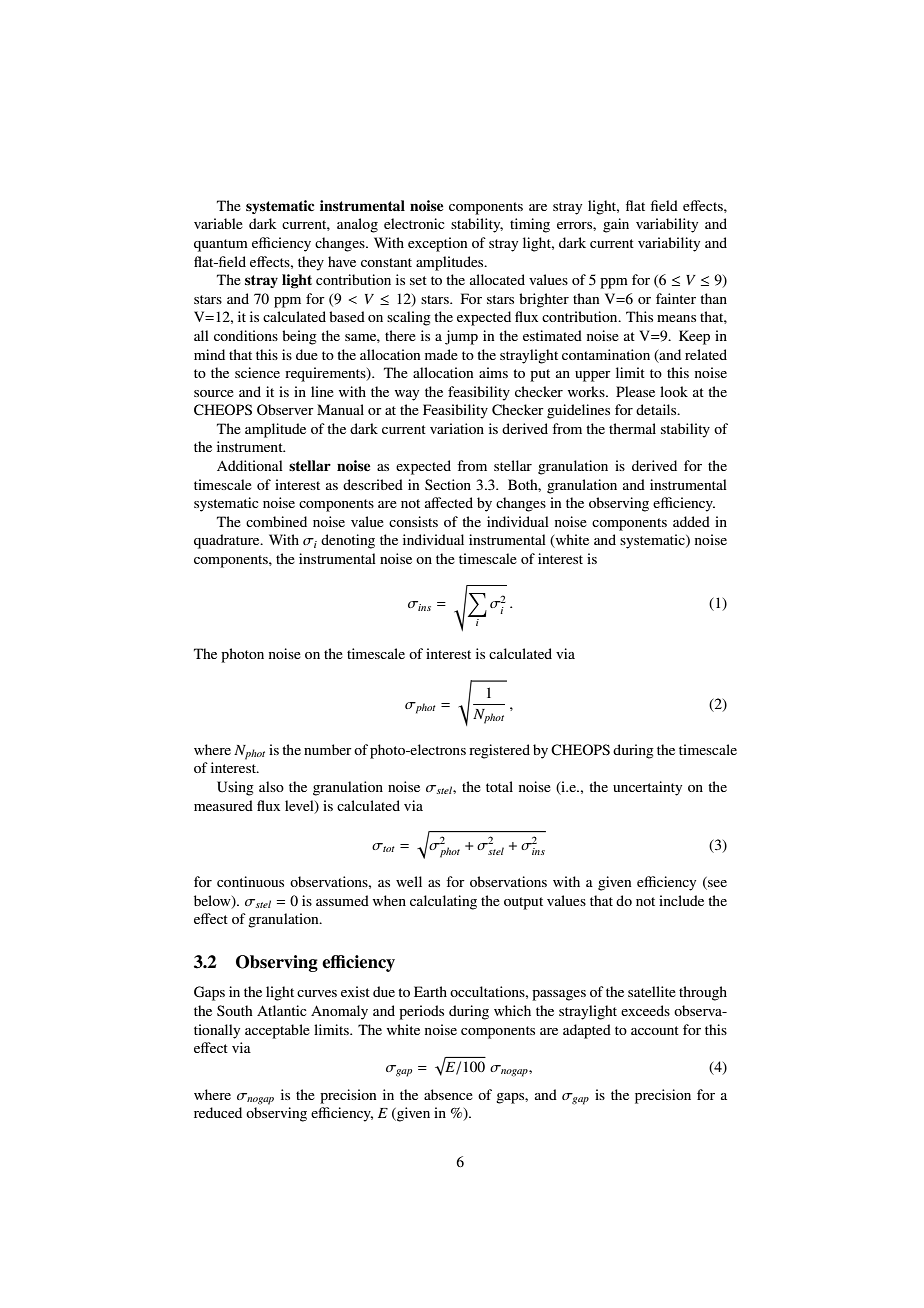  I want to click on include, so click(681, 900).
